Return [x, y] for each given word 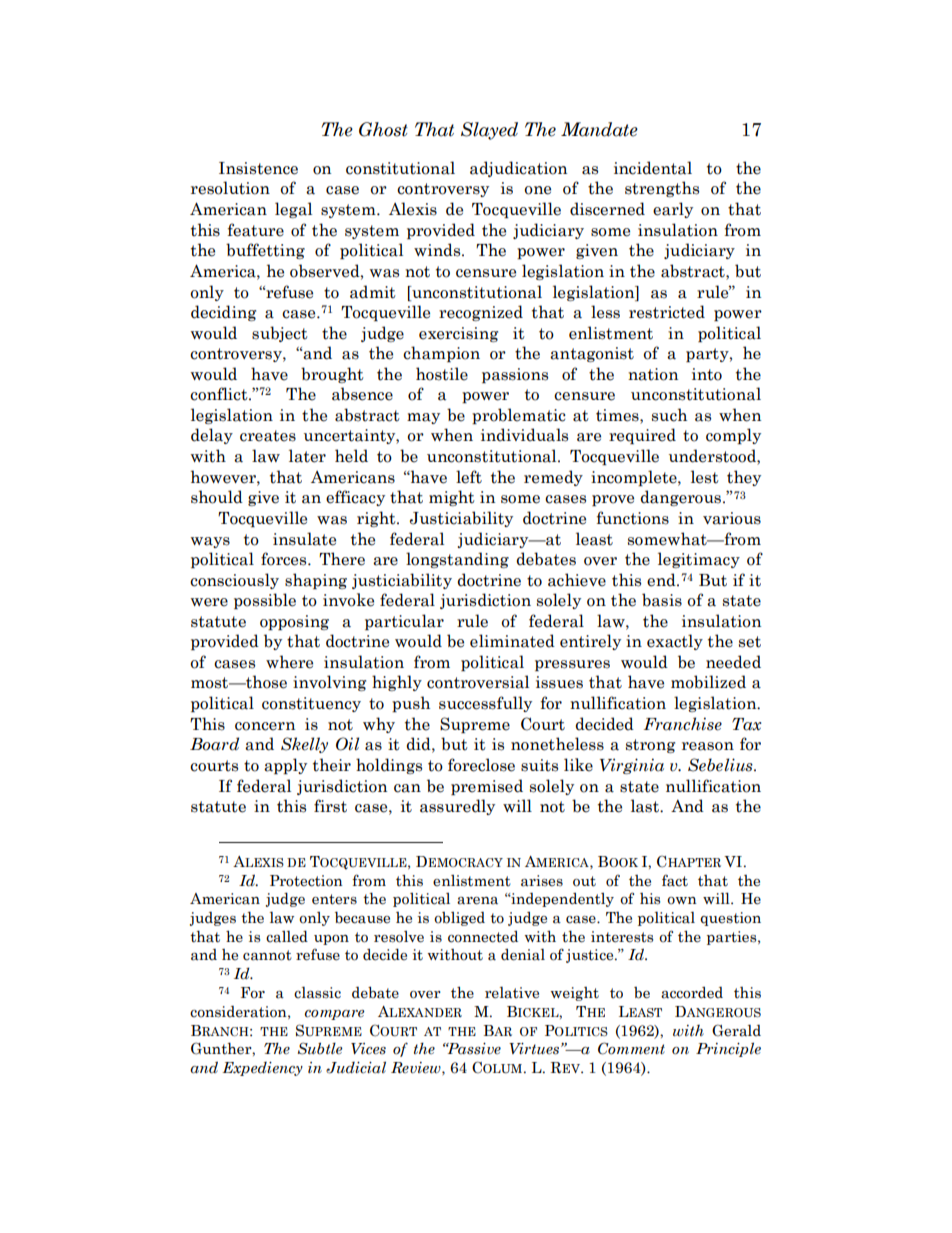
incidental [653, 168]
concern [265, 726]
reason [708, 746]
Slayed [489, 131]
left [469, 477]
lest [705, 477]
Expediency [262, 1069]
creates [268, 436]
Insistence [258, 168]
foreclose [481, 765]
